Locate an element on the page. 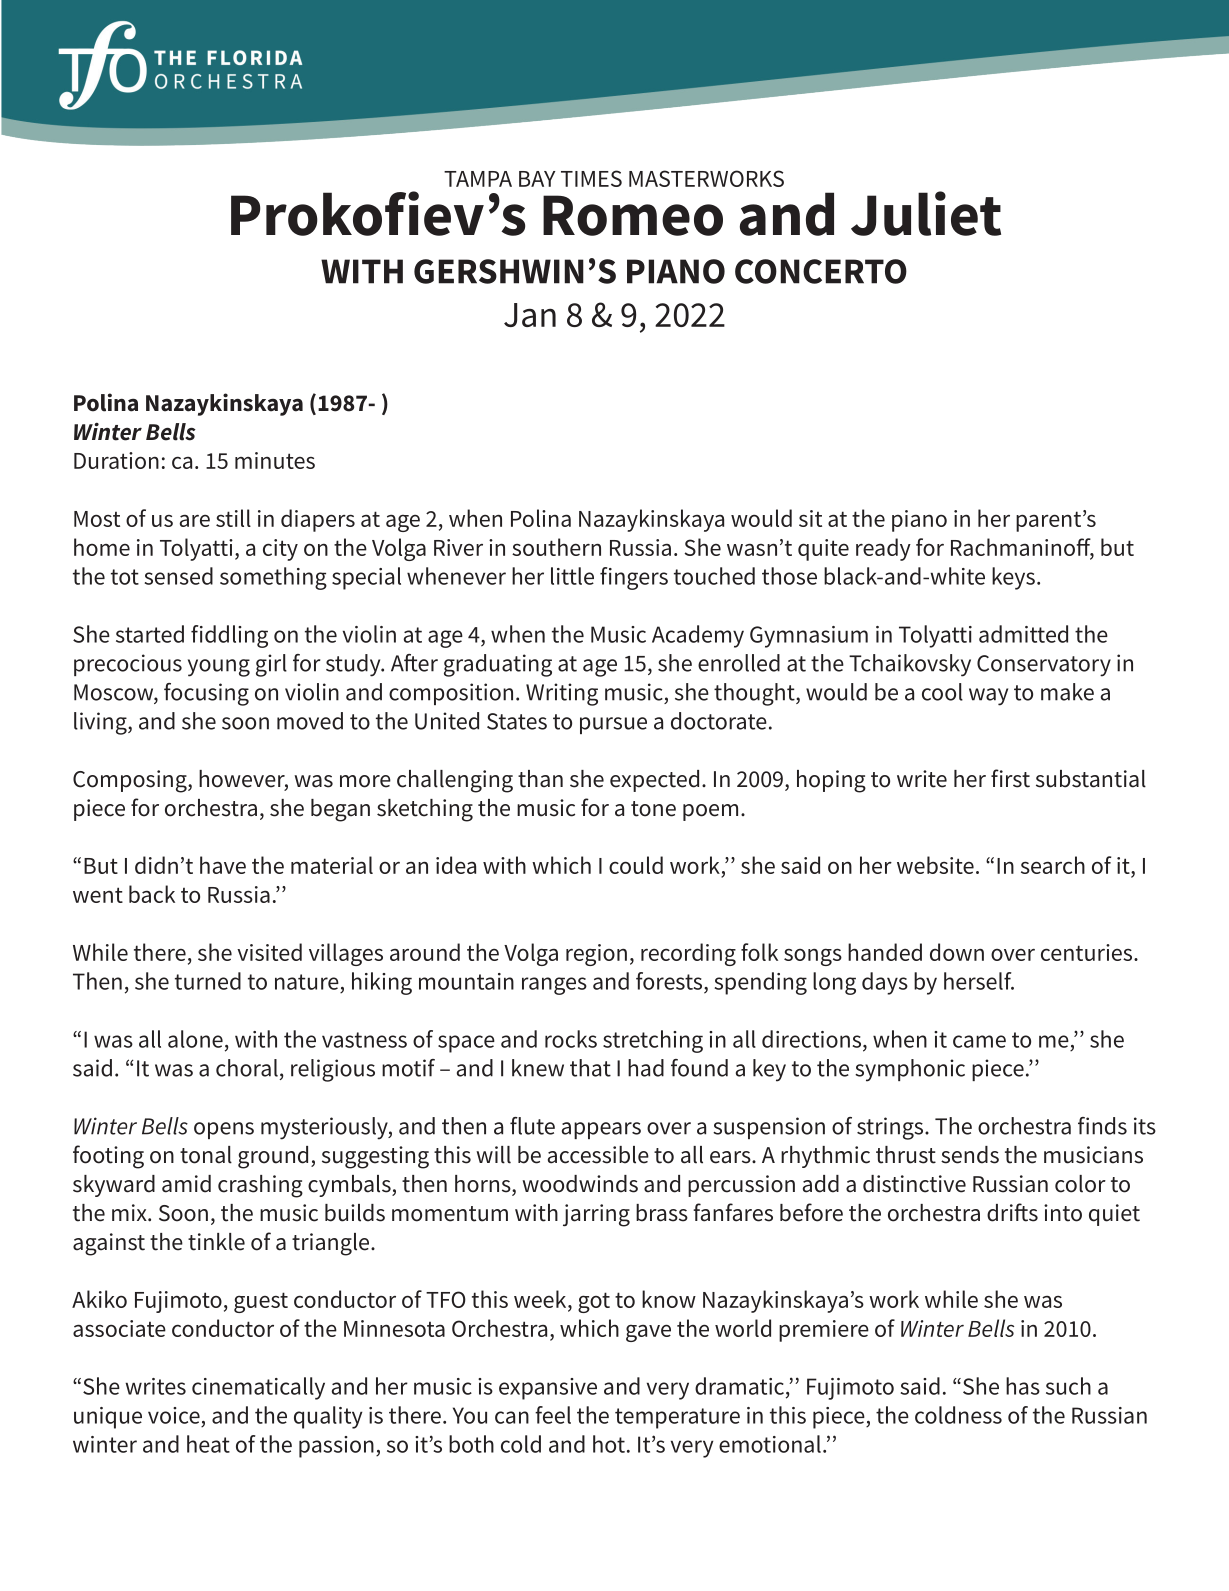  stretching is located at coordinates (653, 1041).
